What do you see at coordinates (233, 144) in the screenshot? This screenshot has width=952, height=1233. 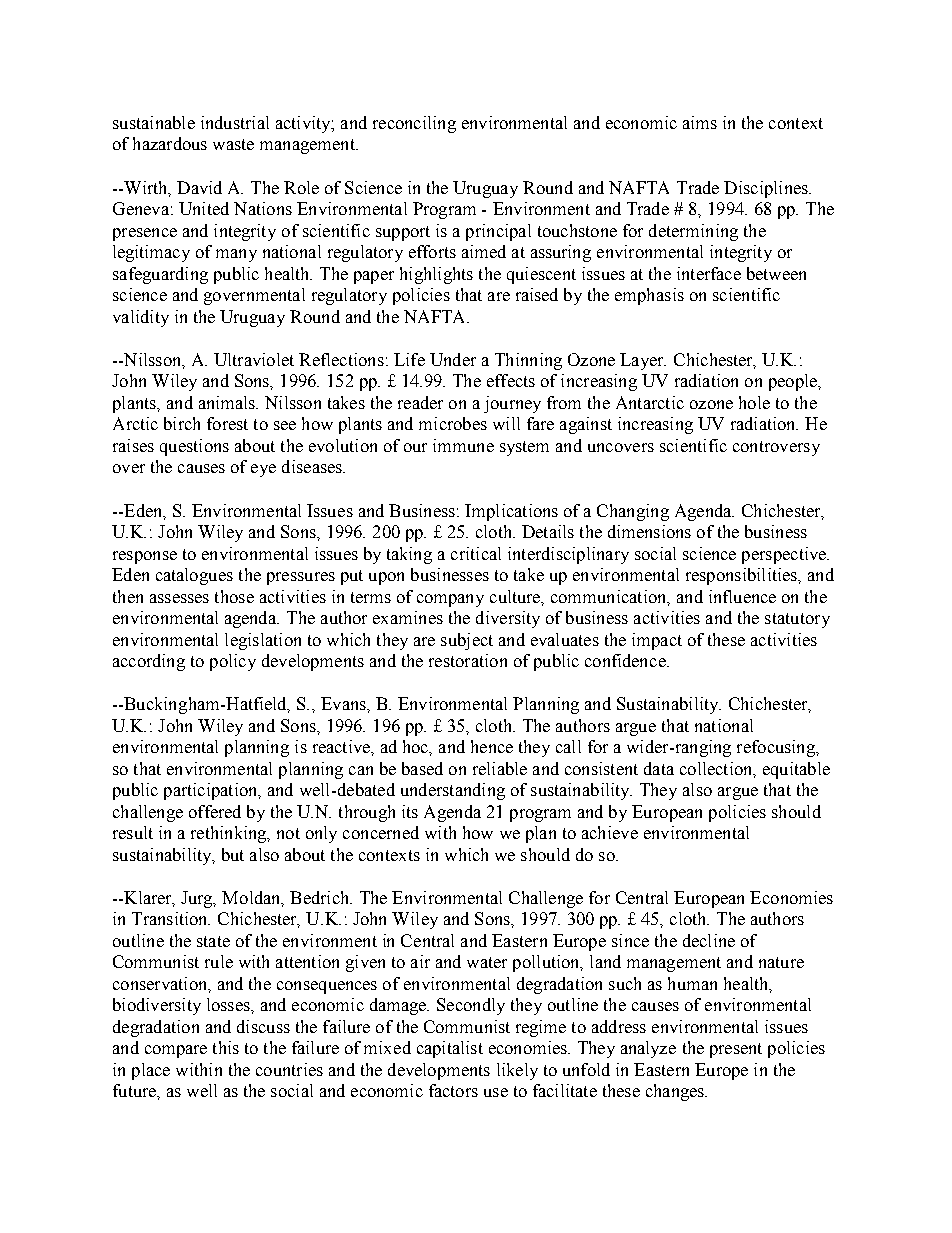 I see `waste` at bounding box center [233, 144].
